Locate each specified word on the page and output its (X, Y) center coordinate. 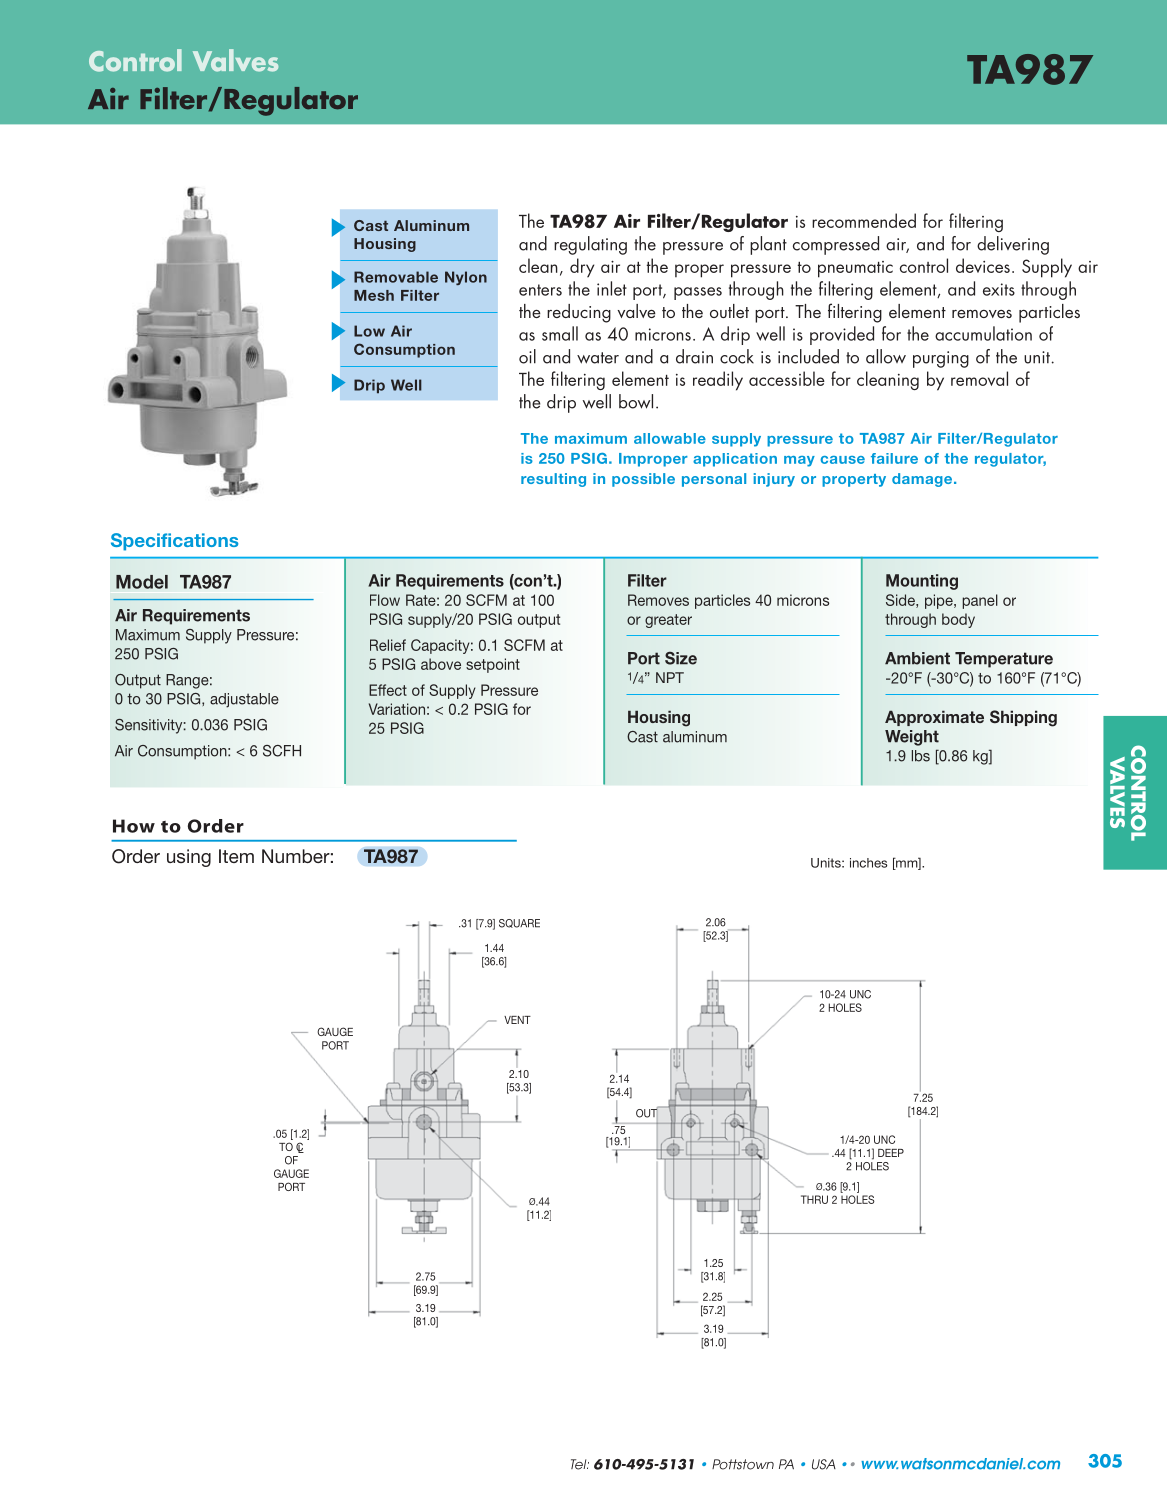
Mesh (374, 295)
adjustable (244, 700)
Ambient (917, 658)
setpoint (493, 665)
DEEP (891, 1153)
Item (236, 856)
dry (582, 268)
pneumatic (855, 269)
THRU (814, 1199)
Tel (580, 1464)
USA (824, 1464)
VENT (517, 1020)
